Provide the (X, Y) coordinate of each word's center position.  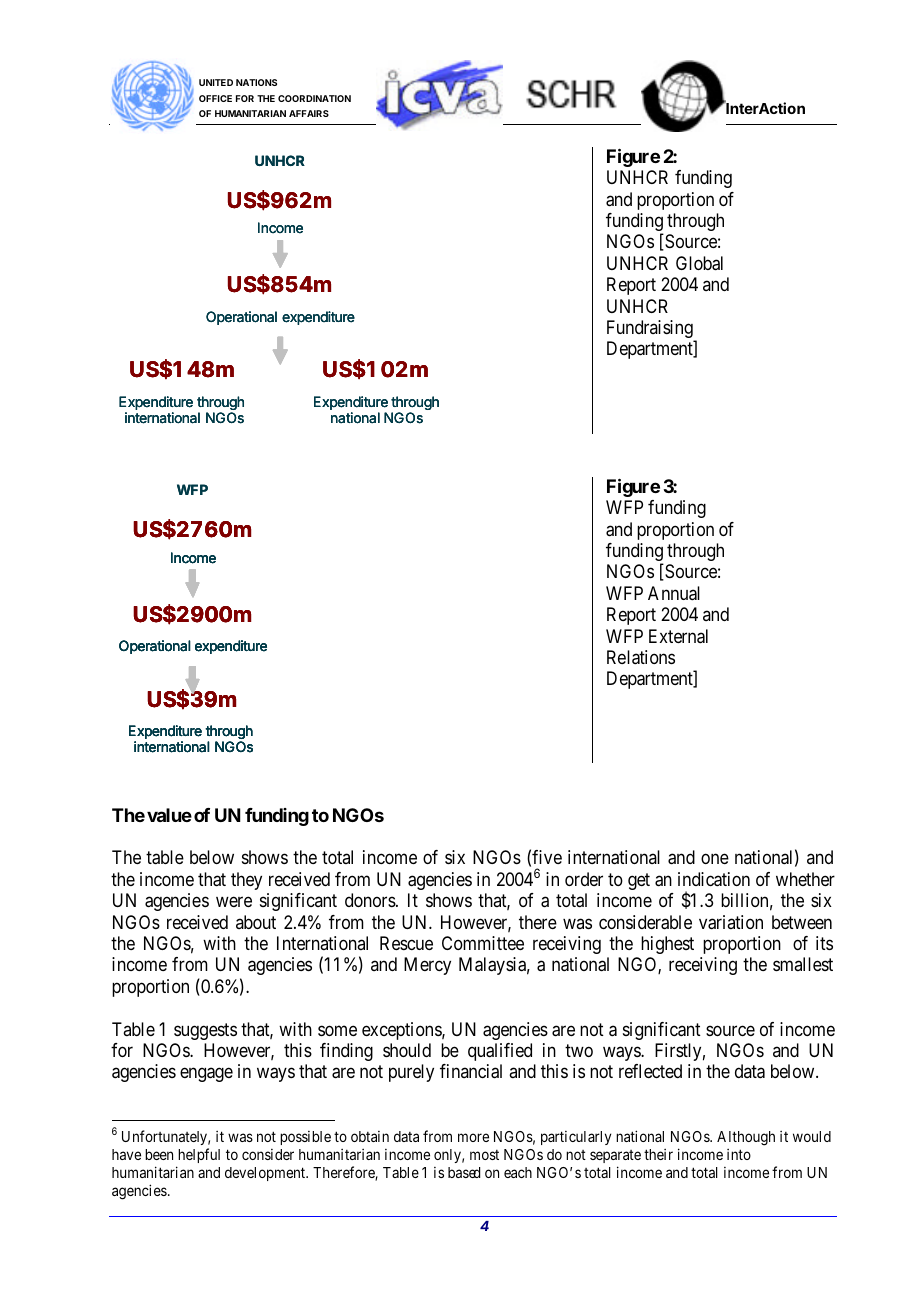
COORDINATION (314, 98)
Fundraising (651, 330)
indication (714, 879)
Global (699, 263)
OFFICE (215, 98)
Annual (674, 593)
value (169, 815)
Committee (483, 943)
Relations (641, 657)
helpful (199, 1155)
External (678, 636)
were (234, 902)
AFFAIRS (309, 113)
